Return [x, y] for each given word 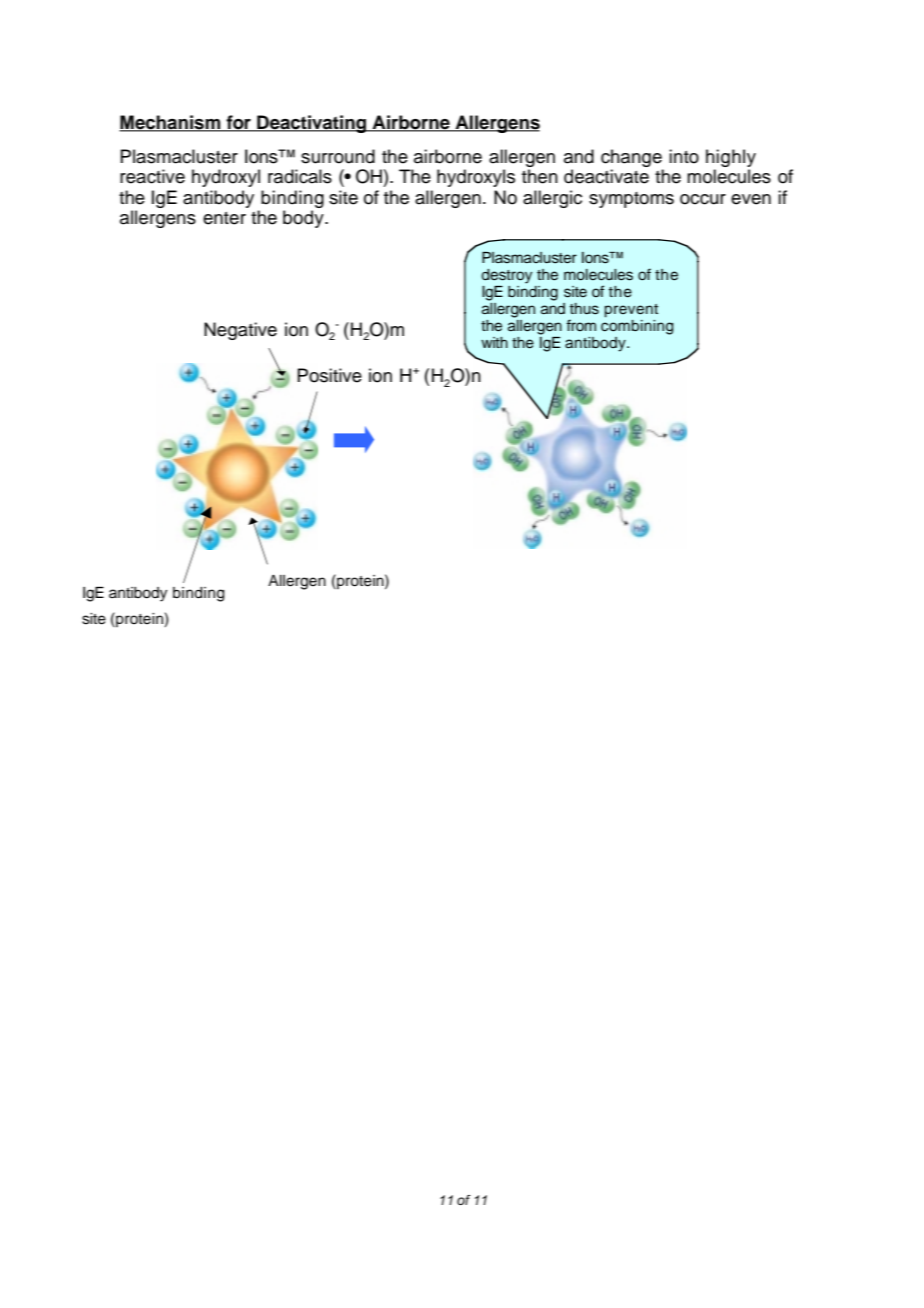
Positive [329, 375]
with [494, 342]
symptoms [631, 200]
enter [224, 218]
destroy [506, 276]
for [238, 123]
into [684, 156]
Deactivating [312, 124]
